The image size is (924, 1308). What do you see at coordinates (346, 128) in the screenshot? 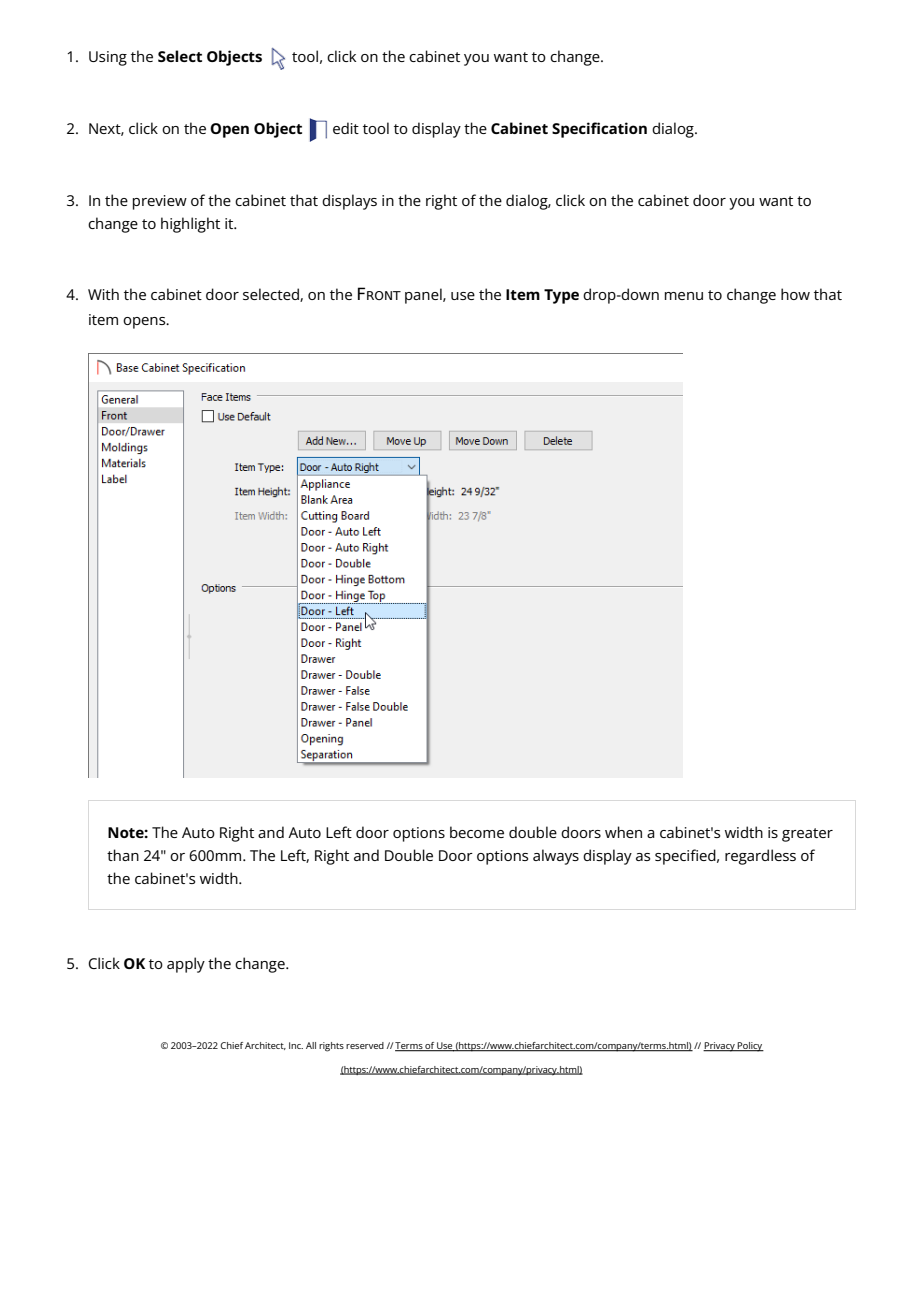
I see `edit` at bounding box center [346, 128].
